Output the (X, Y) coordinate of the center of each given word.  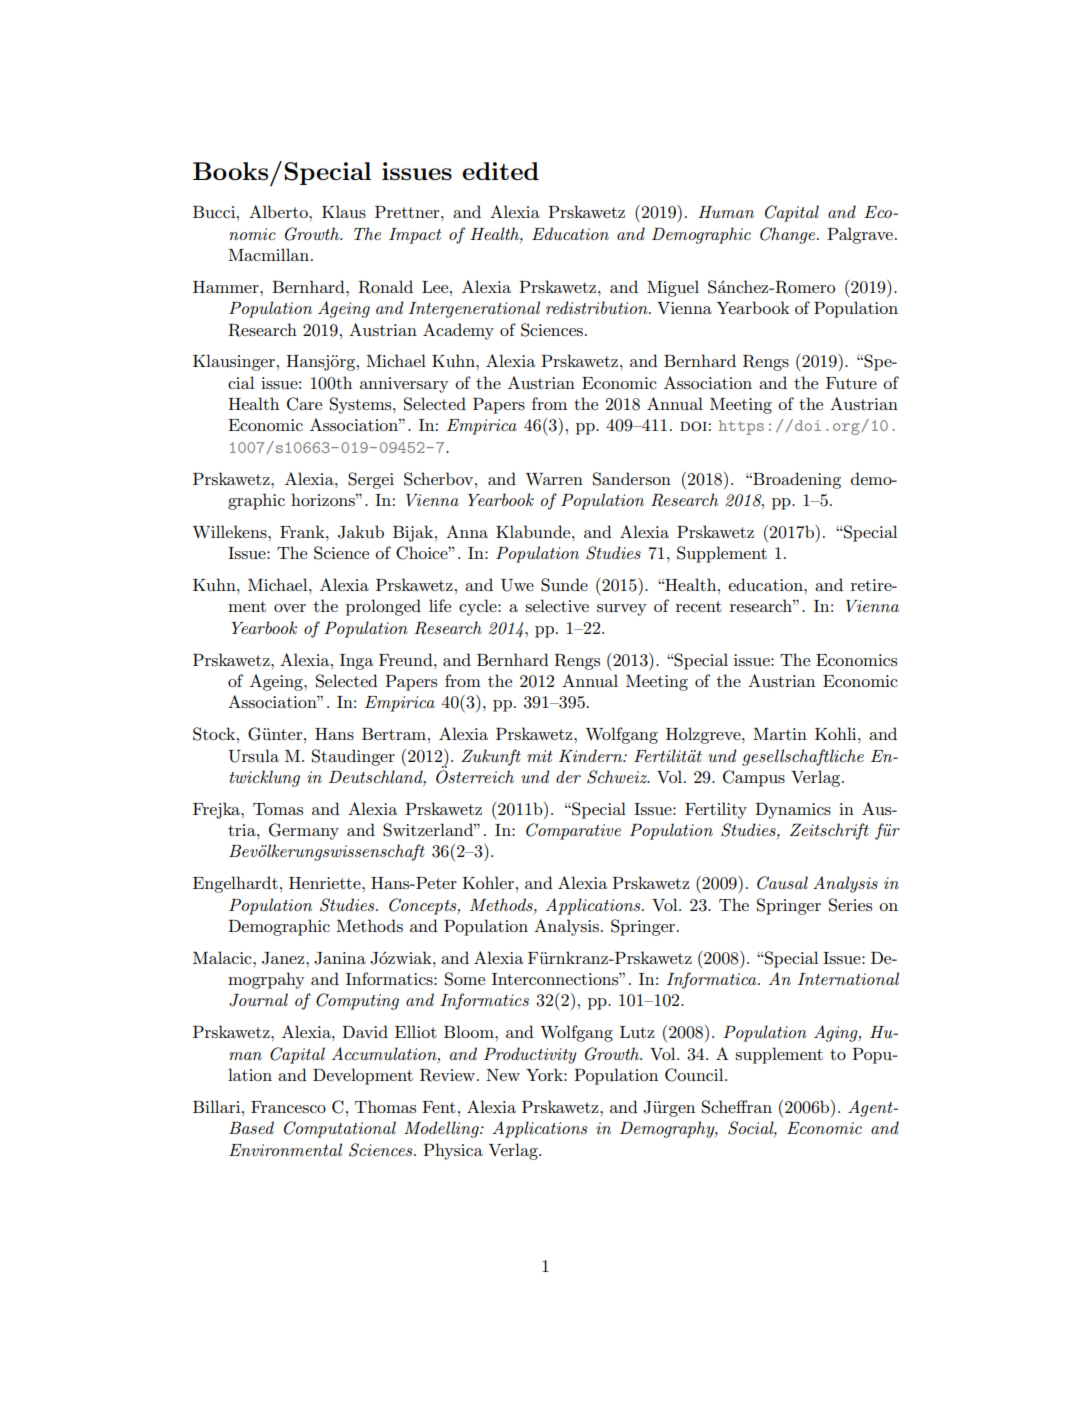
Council (695, 1075)
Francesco (288, 1107)
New (503, 1075)
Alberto (279, 211)
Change (789, 235)
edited (500, 171)
